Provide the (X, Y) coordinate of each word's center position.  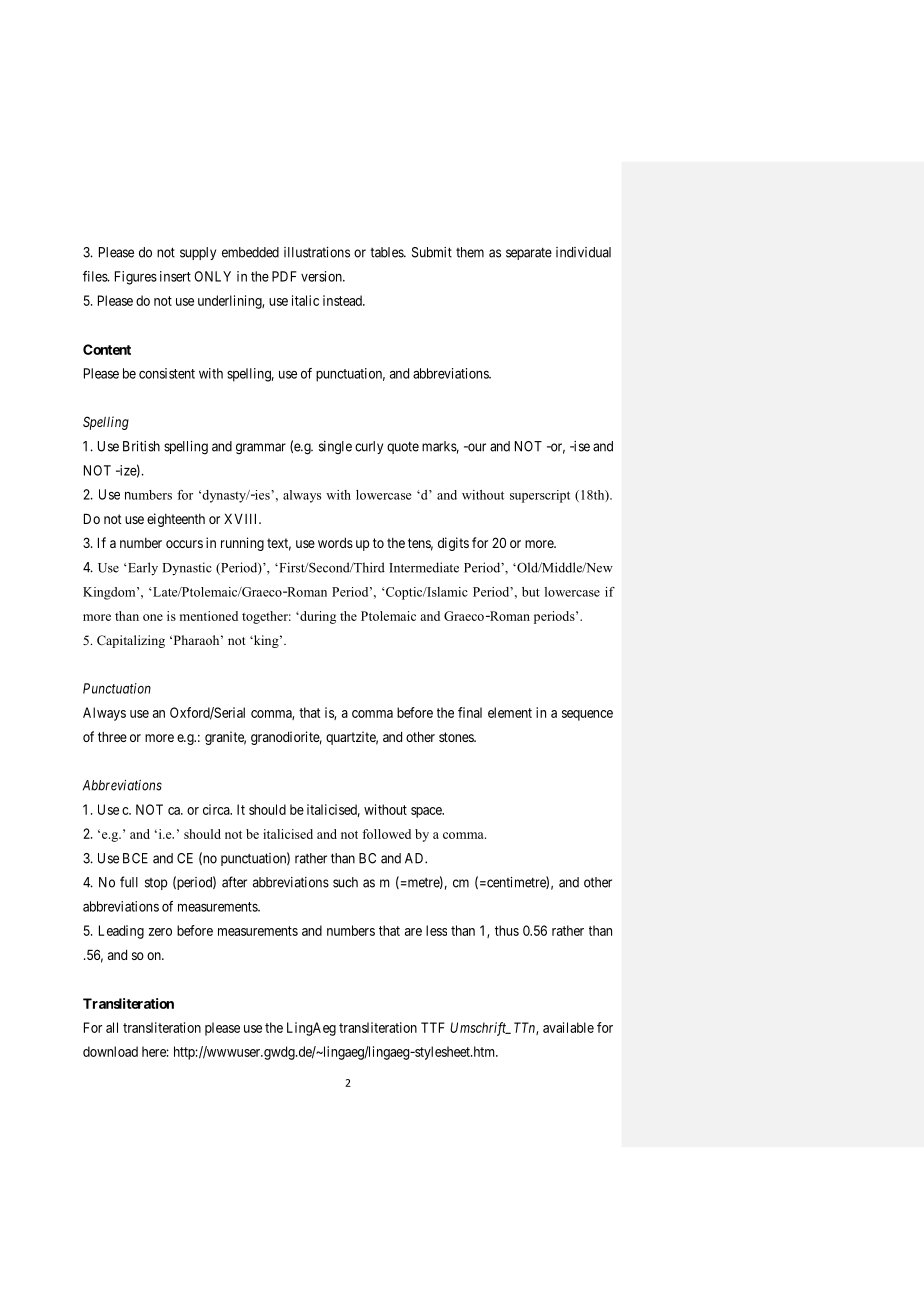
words (335, 543)
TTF (433, 1027)
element (510, 712)
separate (529, 254)
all (112, 1027)
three (112, 737)
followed (386, 834)
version (322, 276)
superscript (540, 496)
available (568, 1027)
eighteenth (176, 520)
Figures (136, 278)
